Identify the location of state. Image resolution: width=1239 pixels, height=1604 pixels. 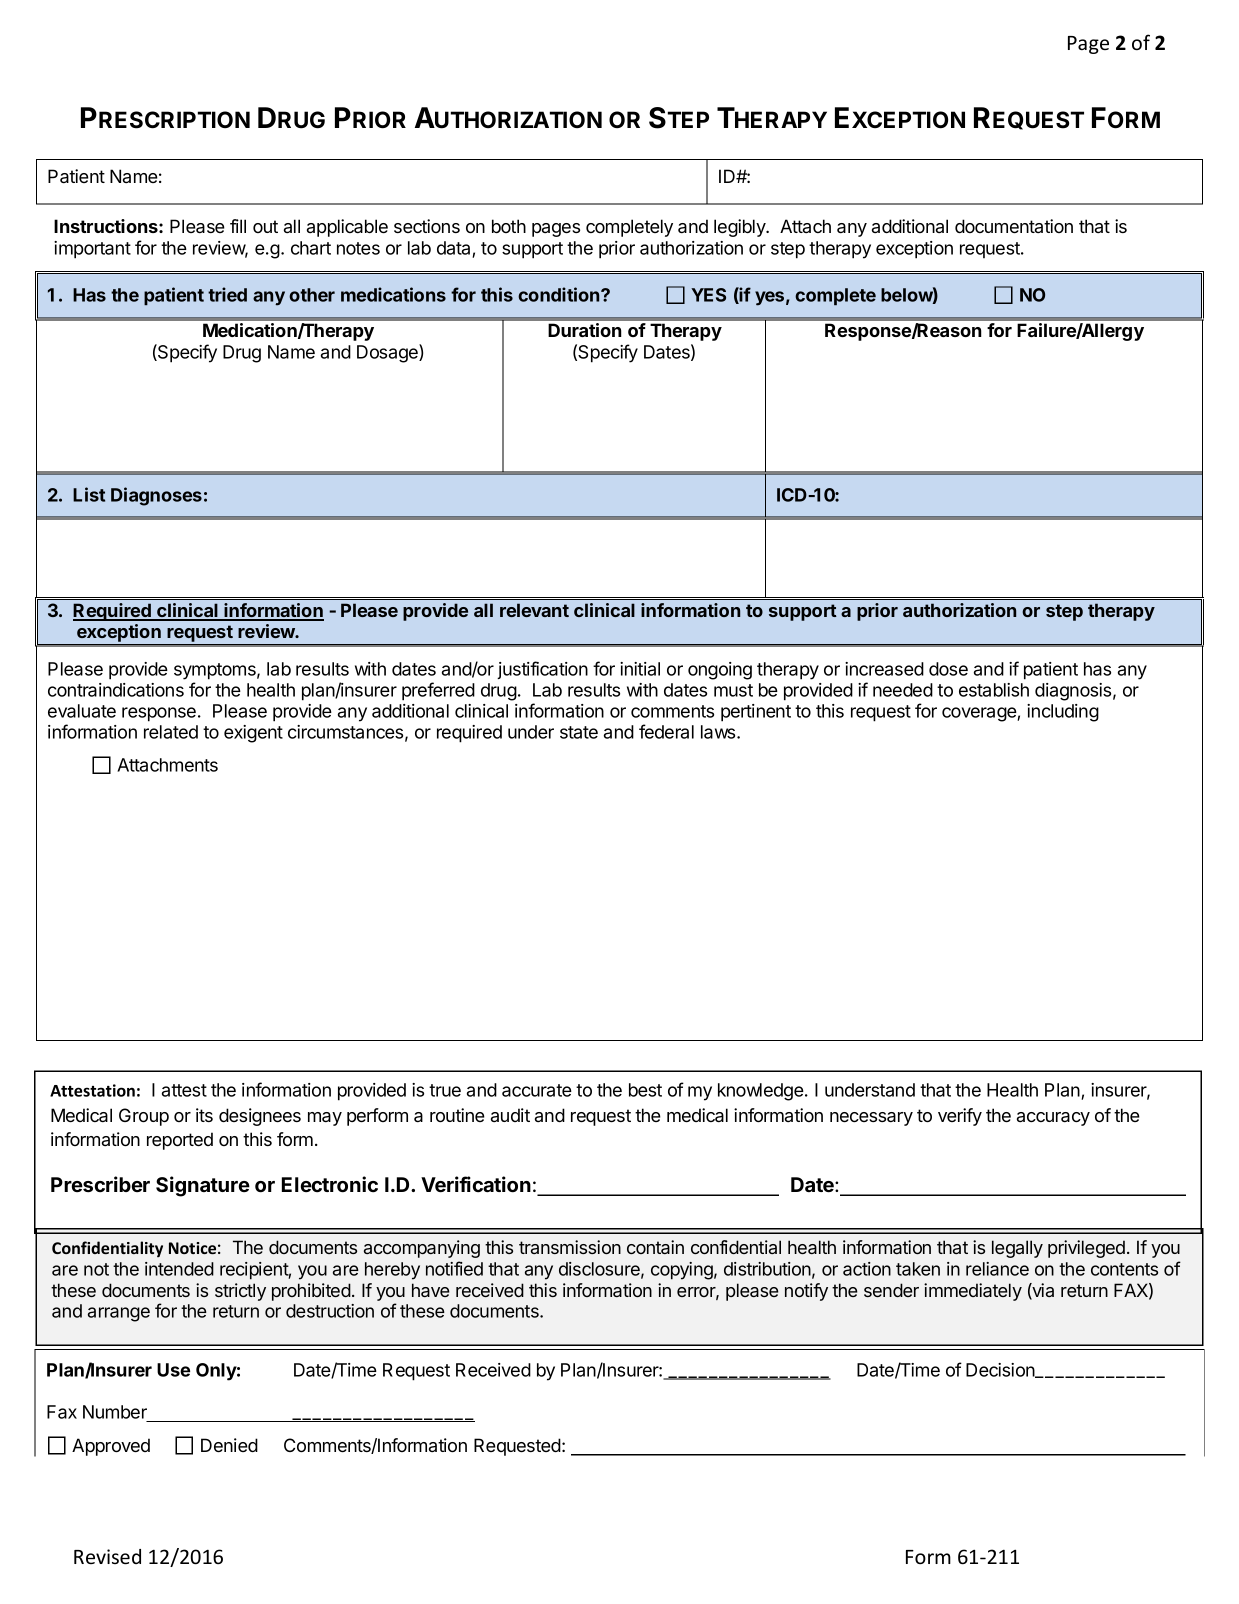
(579, 732).
